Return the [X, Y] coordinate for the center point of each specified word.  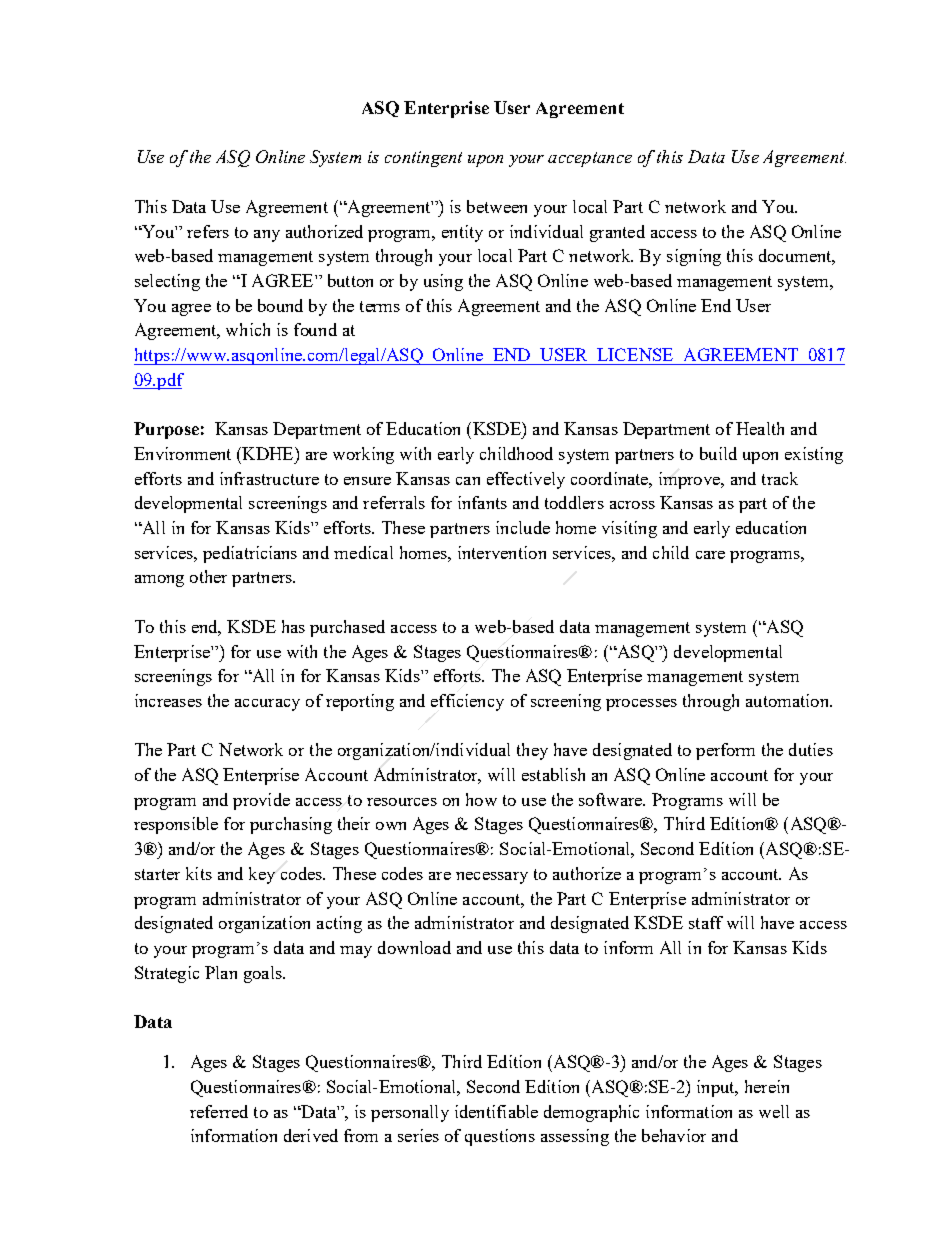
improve [691, 480]
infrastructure [269, 478]
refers [208, 231]
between [497, 206]
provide [261, 801]
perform [725, 751]
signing [694, 257]
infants [482, 502]
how [481, 799]
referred [219, 1111]
